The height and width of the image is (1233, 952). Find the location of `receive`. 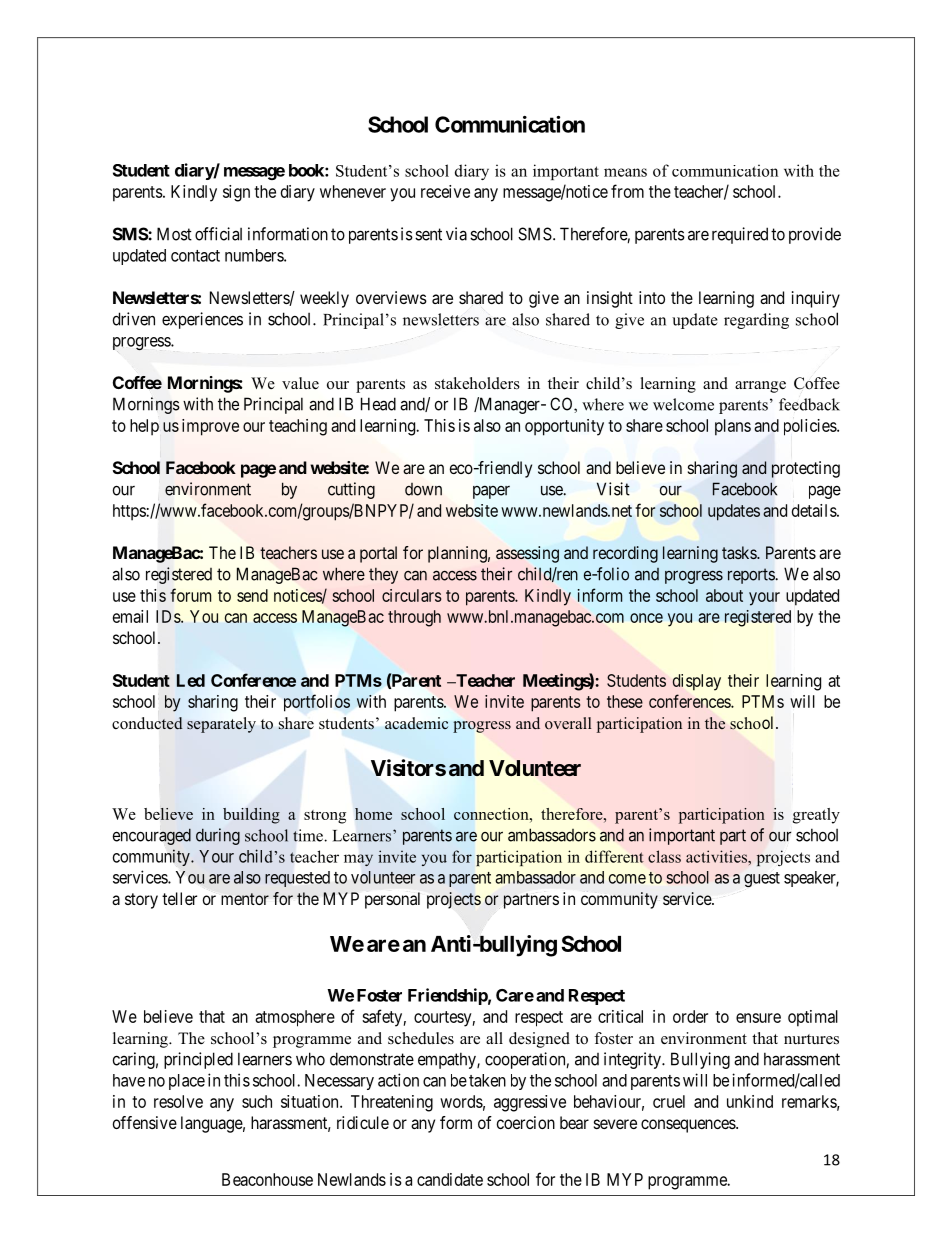

receive is located at coordinates (445, 191).
